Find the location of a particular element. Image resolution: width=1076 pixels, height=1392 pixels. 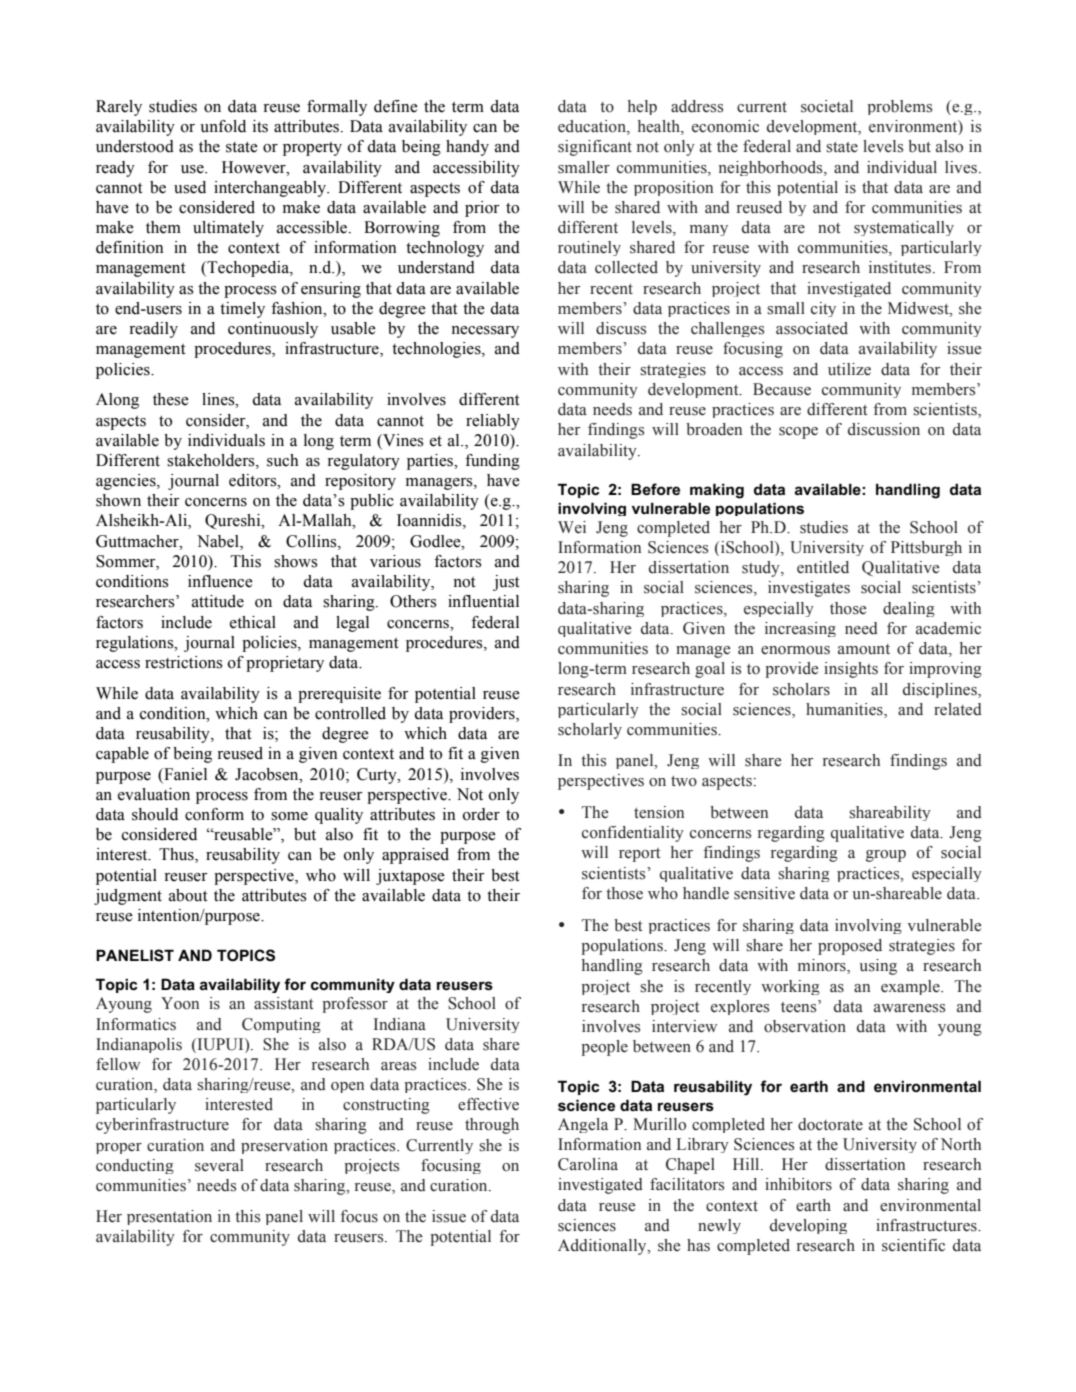

utilize is located at coordinates (849, 369).
